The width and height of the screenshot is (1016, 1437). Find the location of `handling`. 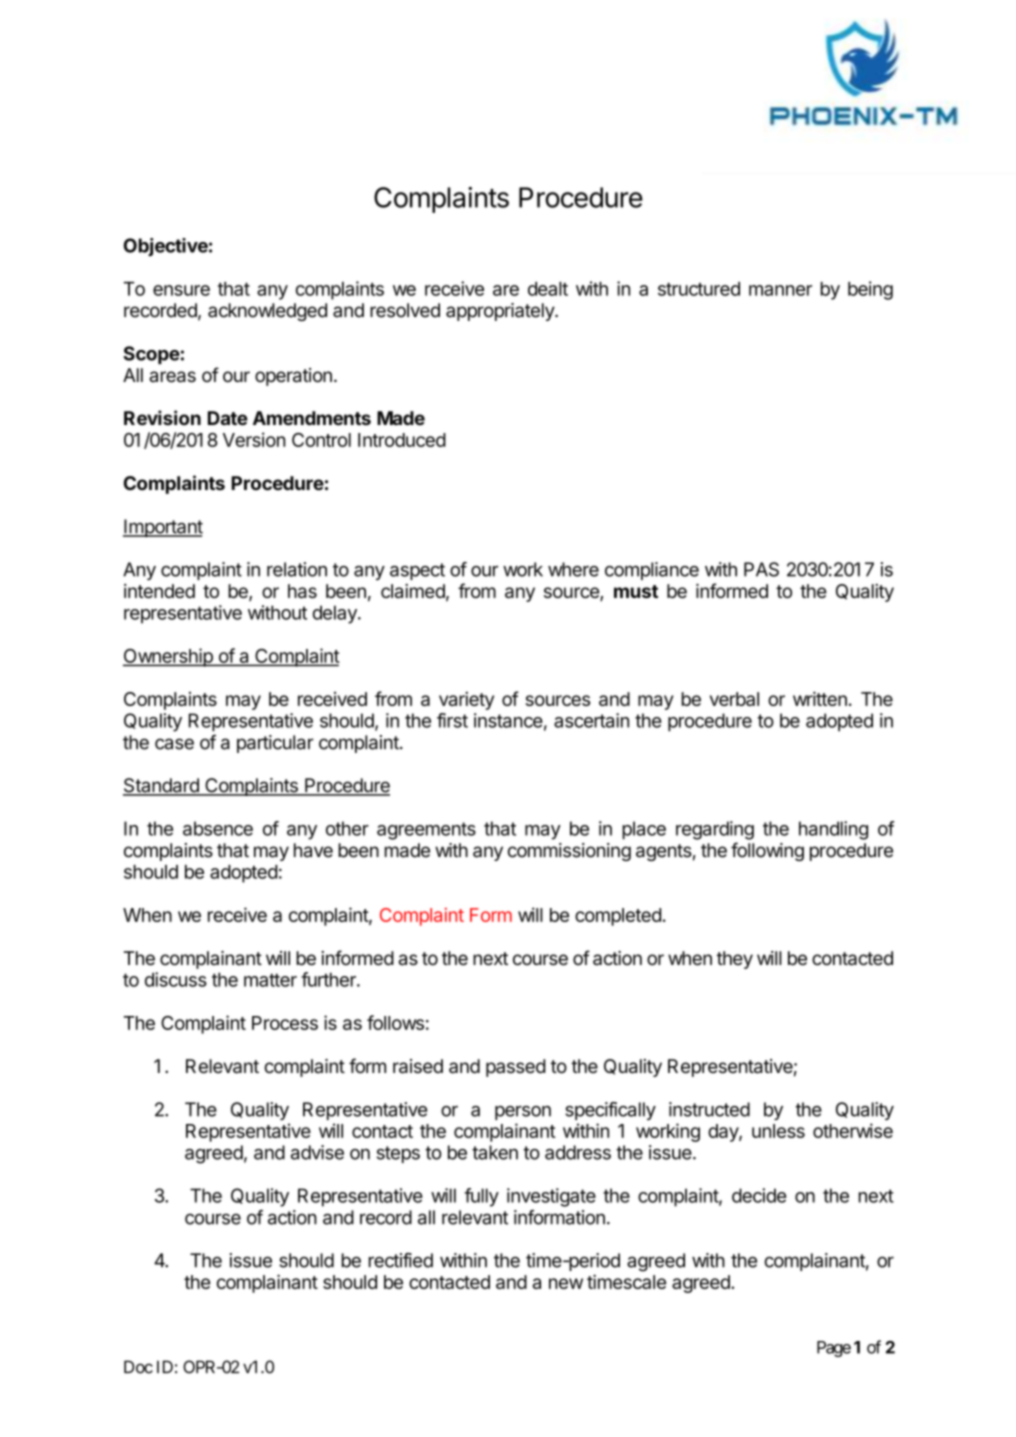

handling is located at coordinates (833, 830).
